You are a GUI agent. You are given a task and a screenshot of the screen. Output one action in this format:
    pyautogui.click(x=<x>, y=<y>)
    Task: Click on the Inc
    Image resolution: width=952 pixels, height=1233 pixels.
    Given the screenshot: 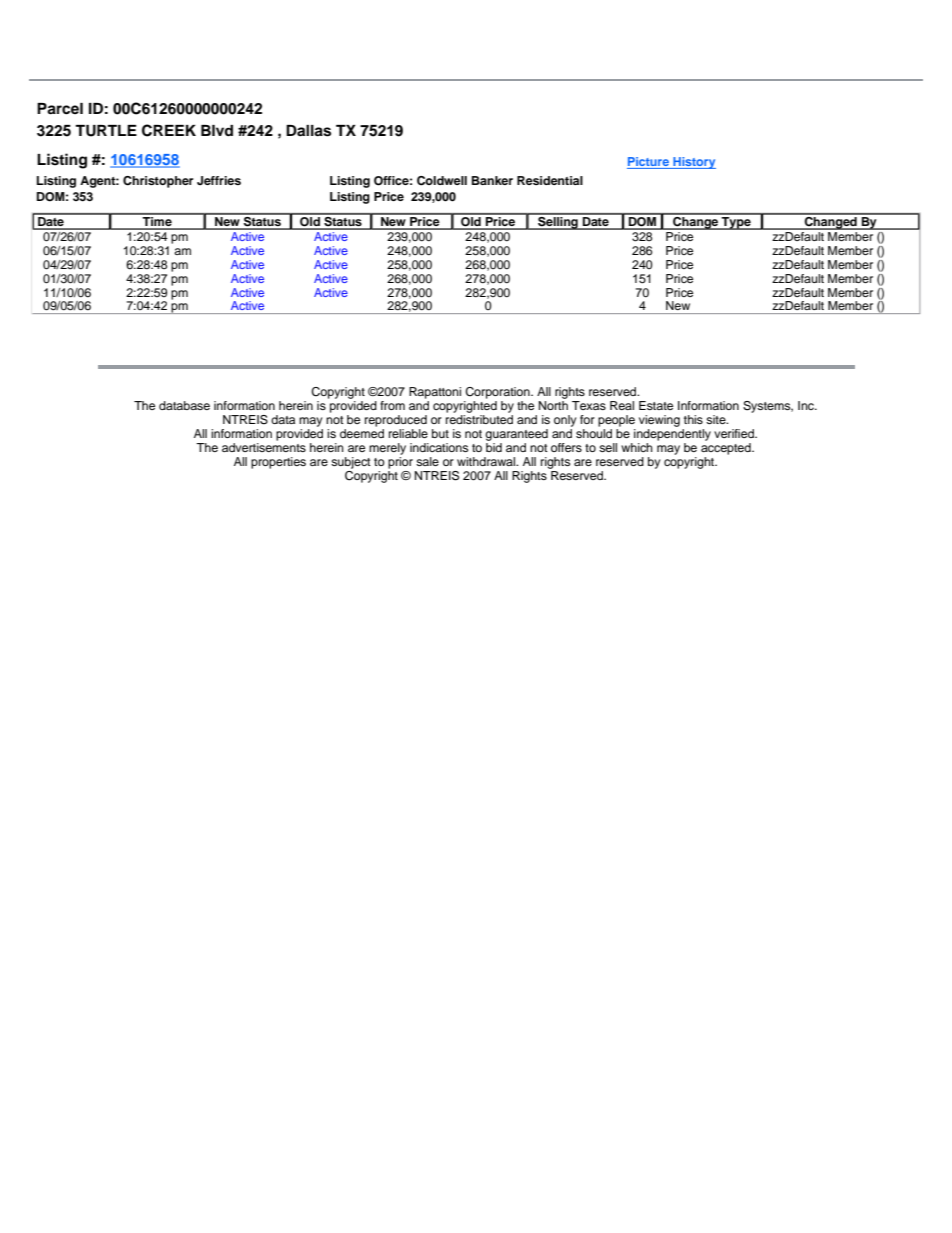 What is the action you would take?
    pyautogui.click(x=807, y=405)
